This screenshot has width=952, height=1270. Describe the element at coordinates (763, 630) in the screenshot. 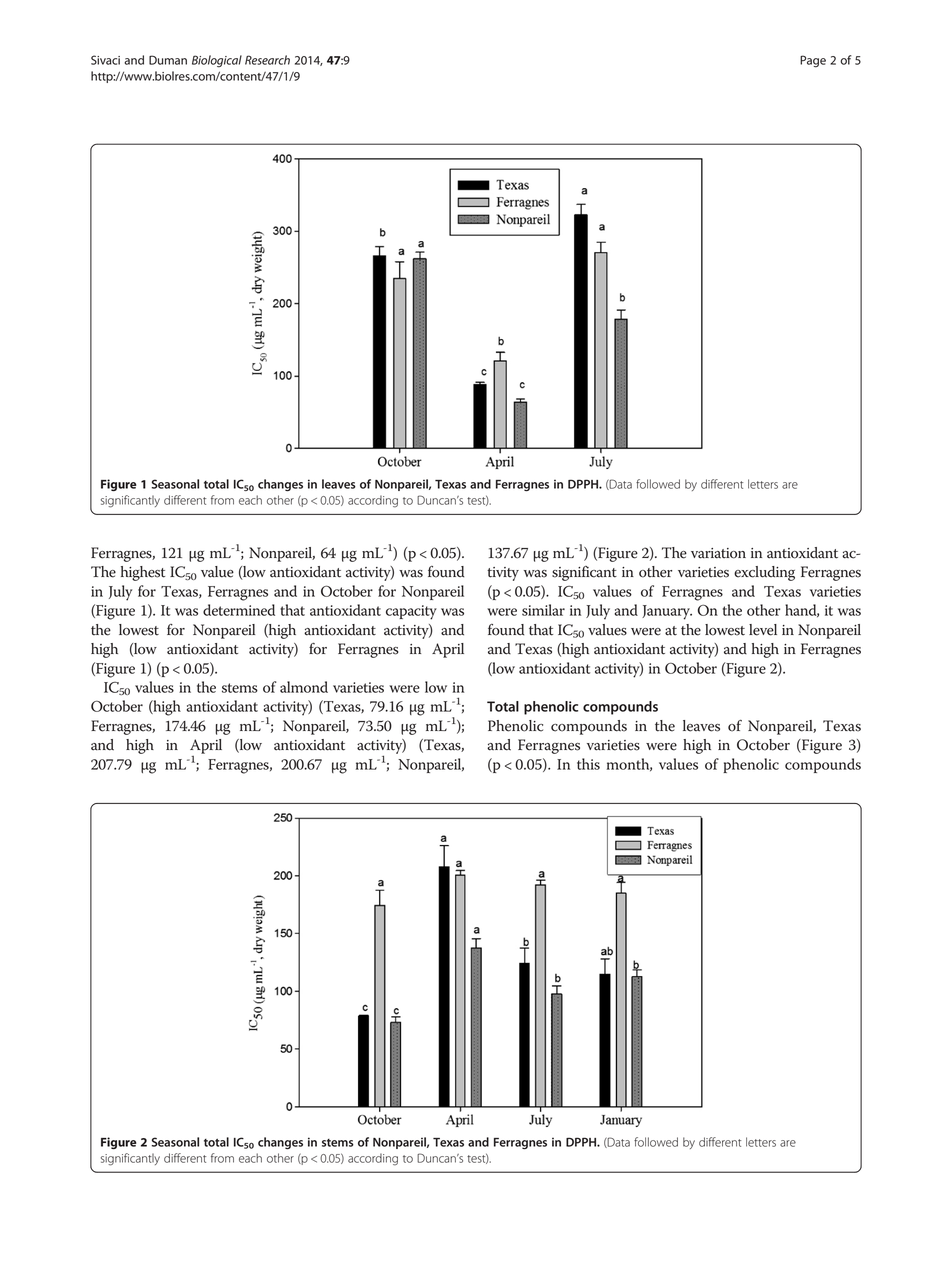

I see `level` at that location.
